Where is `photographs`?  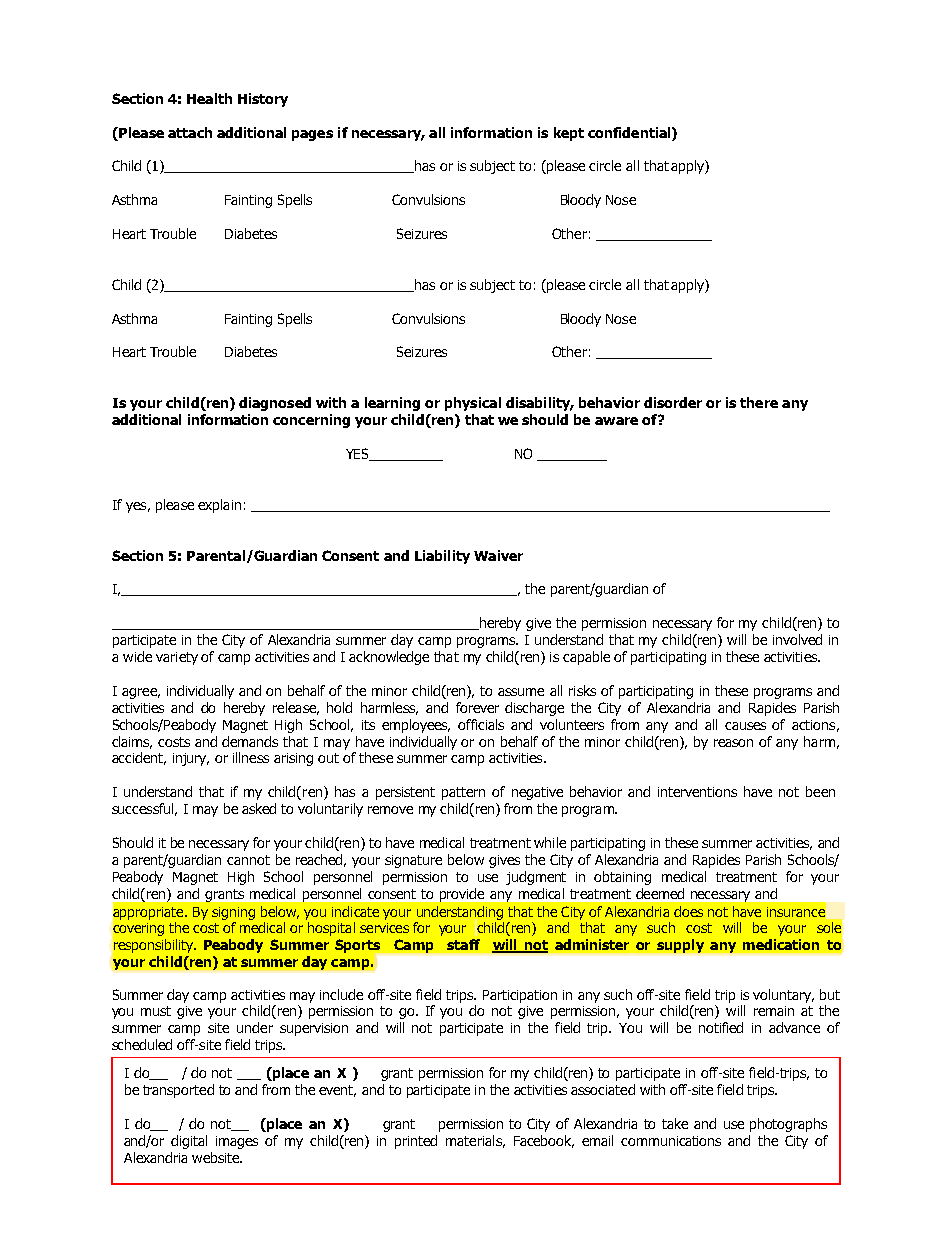
photographs is located at coordinates (788, 1125).
